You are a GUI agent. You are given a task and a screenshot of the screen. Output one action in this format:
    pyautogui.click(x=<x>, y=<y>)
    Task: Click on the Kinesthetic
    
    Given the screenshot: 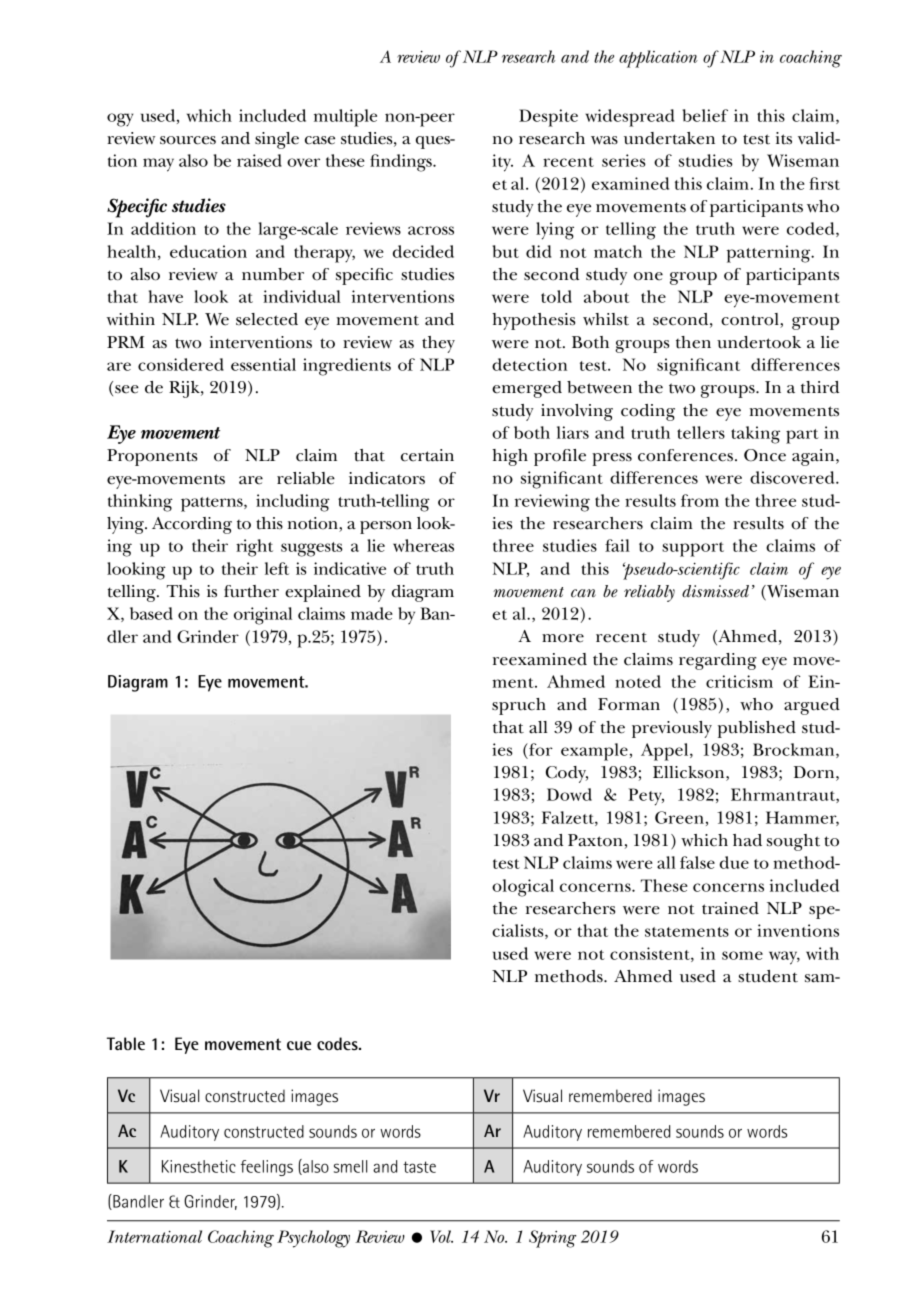 What is the action you would take?
    pyautogui.click(x=199, y=1166)
